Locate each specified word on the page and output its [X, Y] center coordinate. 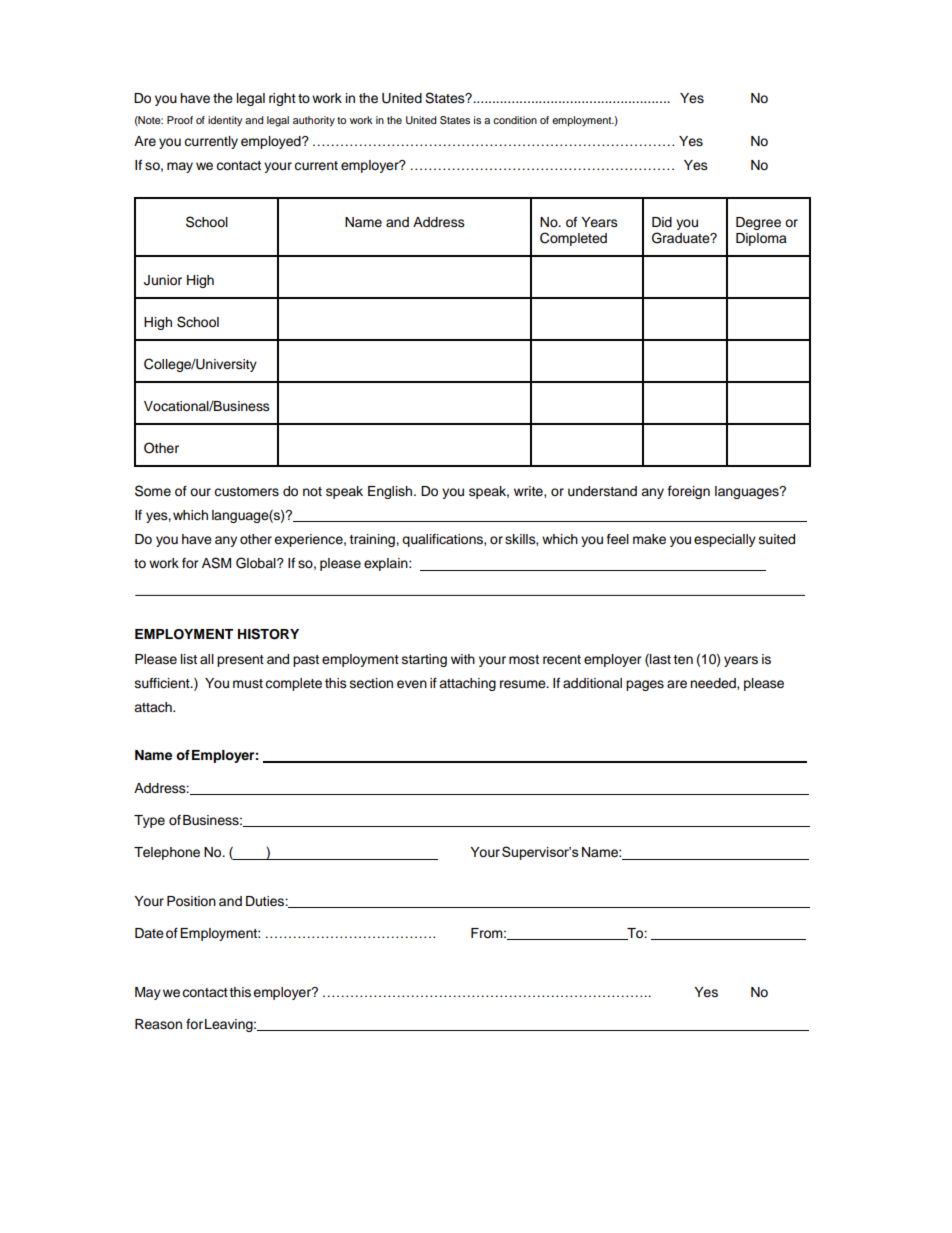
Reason [158, 1024]
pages [645, 685]
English [391, 492]
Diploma [761, 239]
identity [225, 121]
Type [149, 821]
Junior [163, 280]
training [373, 540]
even [412, 684]
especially [725, 540]
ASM [216, 563]
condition [515, 120]
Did [662, 222]
